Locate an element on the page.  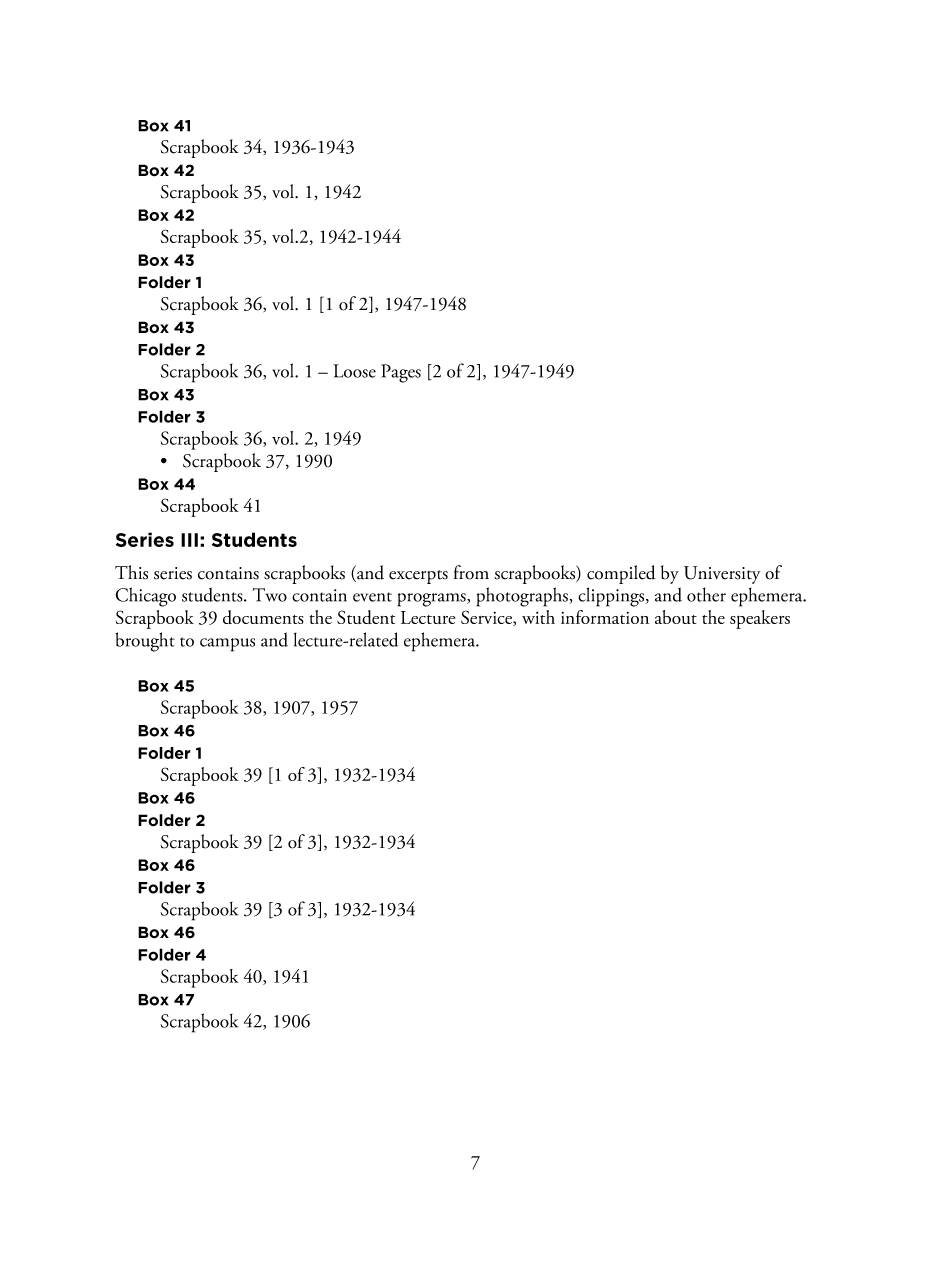
Two is located at coordinates (269, 595).
